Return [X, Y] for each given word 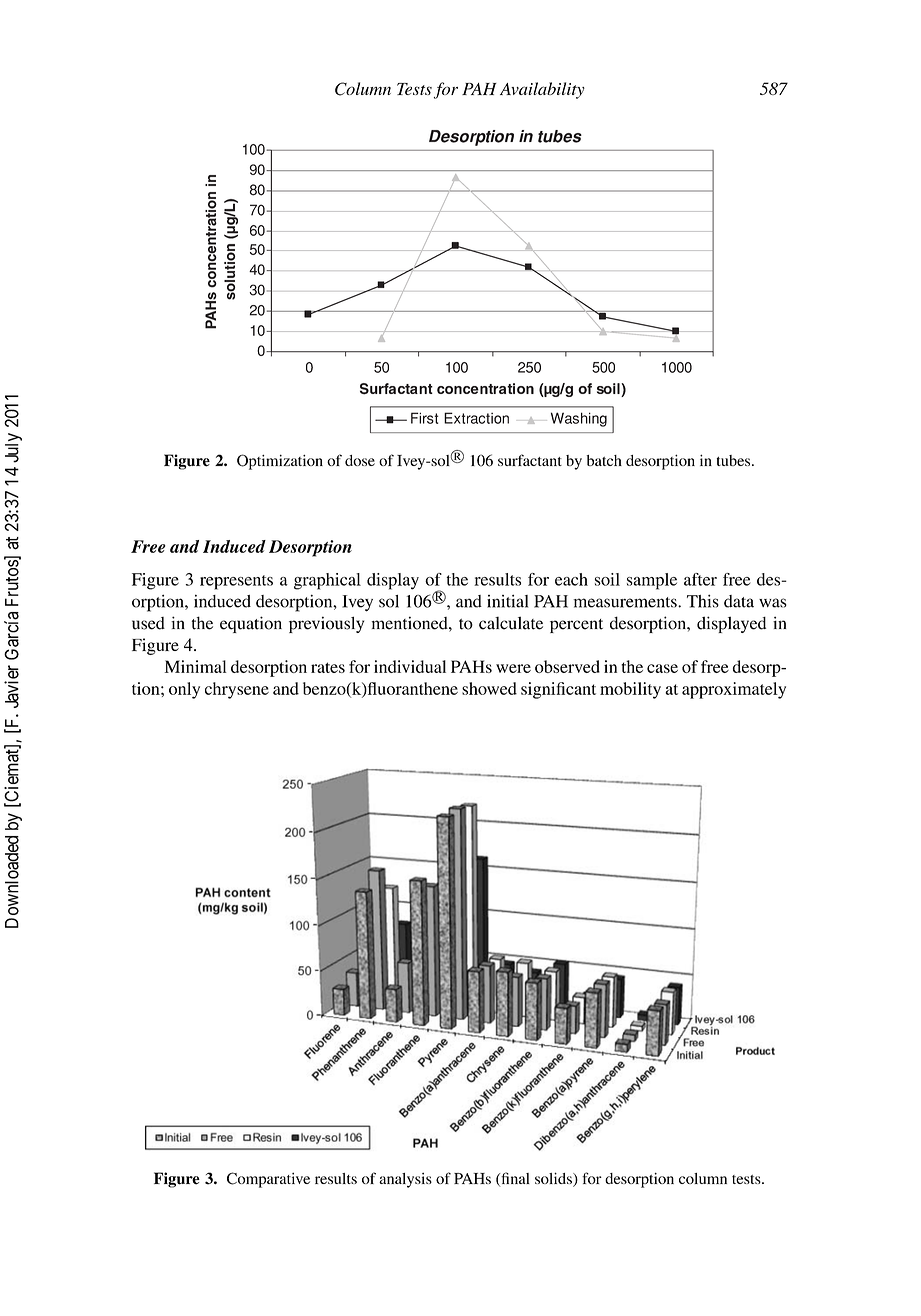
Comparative [268, 1180]
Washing [579, 419]
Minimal [196, 666]
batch [604, 460]
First [424, 418]
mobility [630, 690]
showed [489, 688]
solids [554, 1179]
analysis [405, 1180]
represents [236, 582]
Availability [542, 90]
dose [360, 460]
